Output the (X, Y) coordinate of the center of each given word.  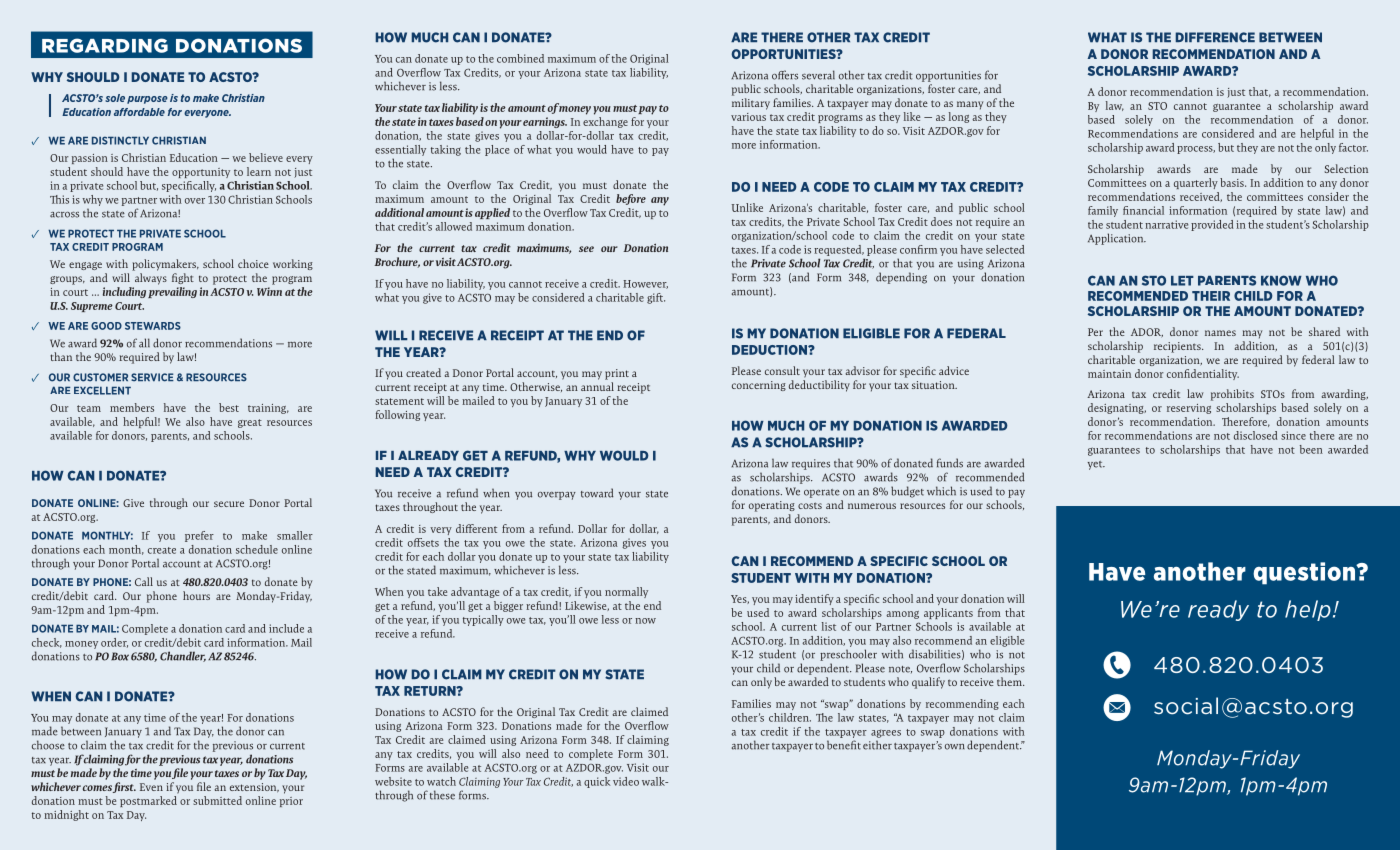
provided (1212, 225)
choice (253, 263)
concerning (759, 386)
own (955, 747)
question (1305, 573)
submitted (217, 800)
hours (196, 595)
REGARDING (105, 45)
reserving (1189, 409)
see (586, 249)
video (626, 781)
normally (626, 592)
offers (785, 75)
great (250, 423)
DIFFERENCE (1215, 37)
